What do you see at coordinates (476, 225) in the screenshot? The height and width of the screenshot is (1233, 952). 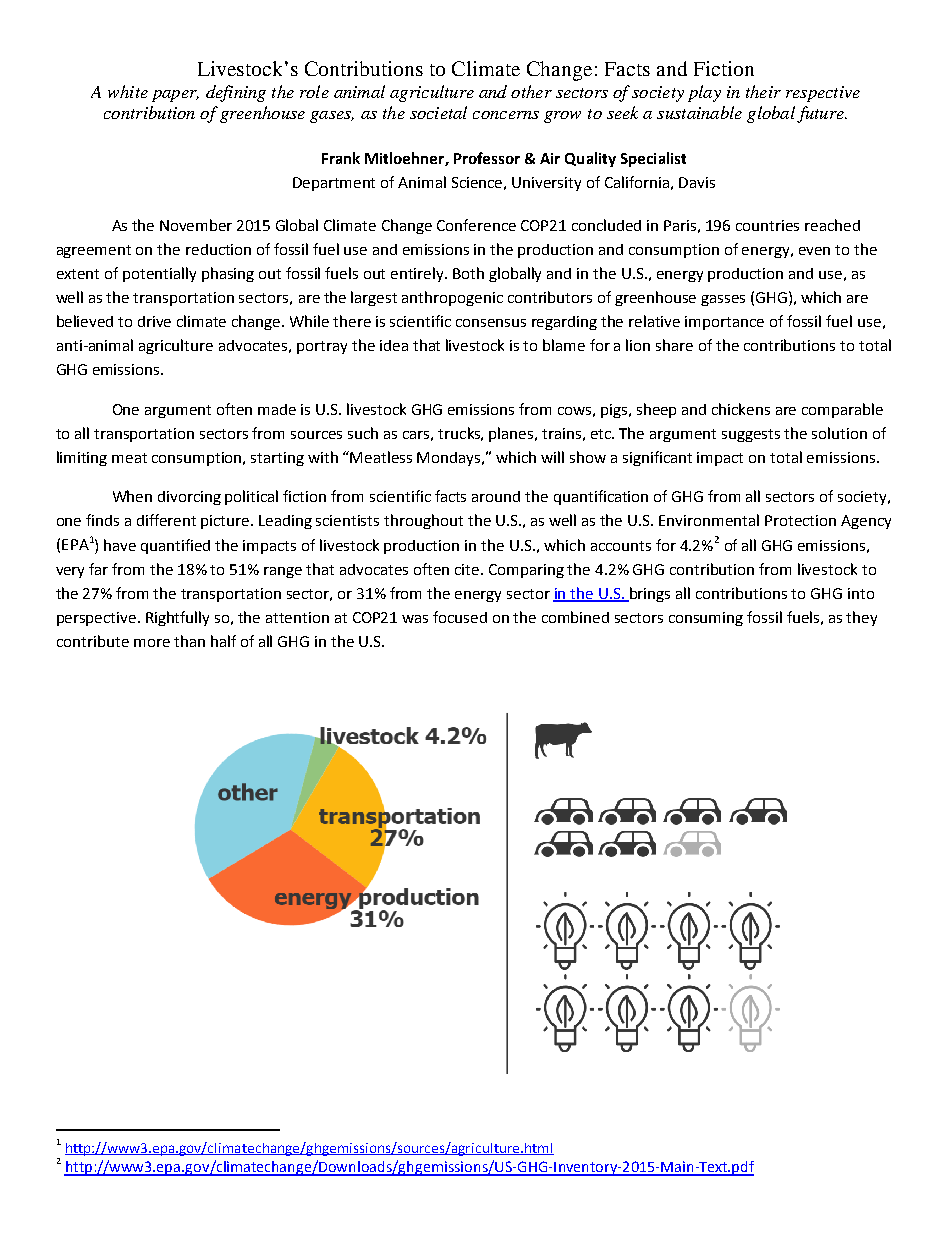 I see `Conference` at bounding box center [476, 225].
